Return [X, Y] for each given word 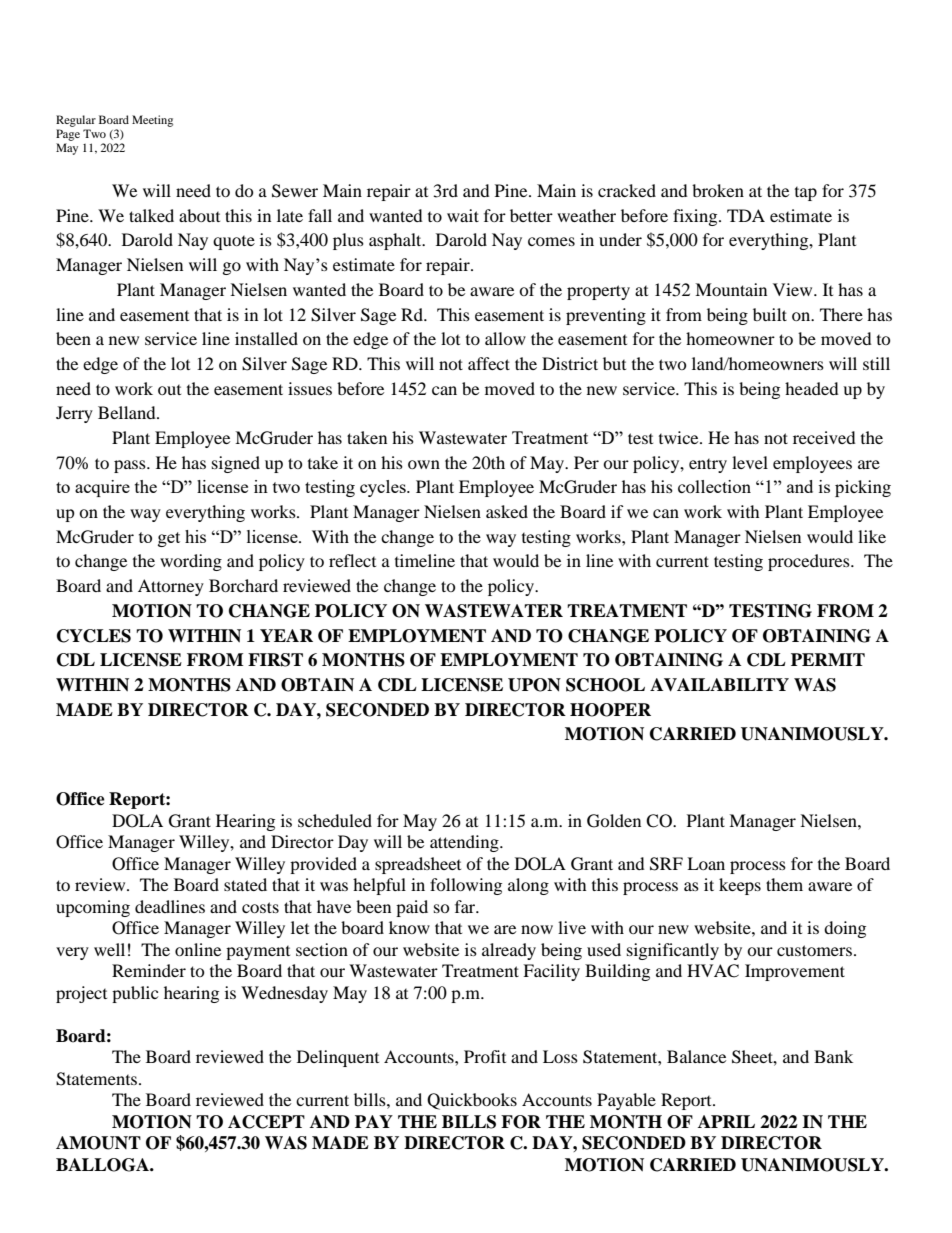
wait [463, 215]
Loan [706, 863]
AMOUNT [98, 1143]
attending [465, 843]
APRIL [726, 1121]
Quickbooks [472, 1101]
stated [245, 884]
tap [806, 194]
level [750, 462]
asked [507, 511]
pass [131, 466]
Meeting [152, 121]
